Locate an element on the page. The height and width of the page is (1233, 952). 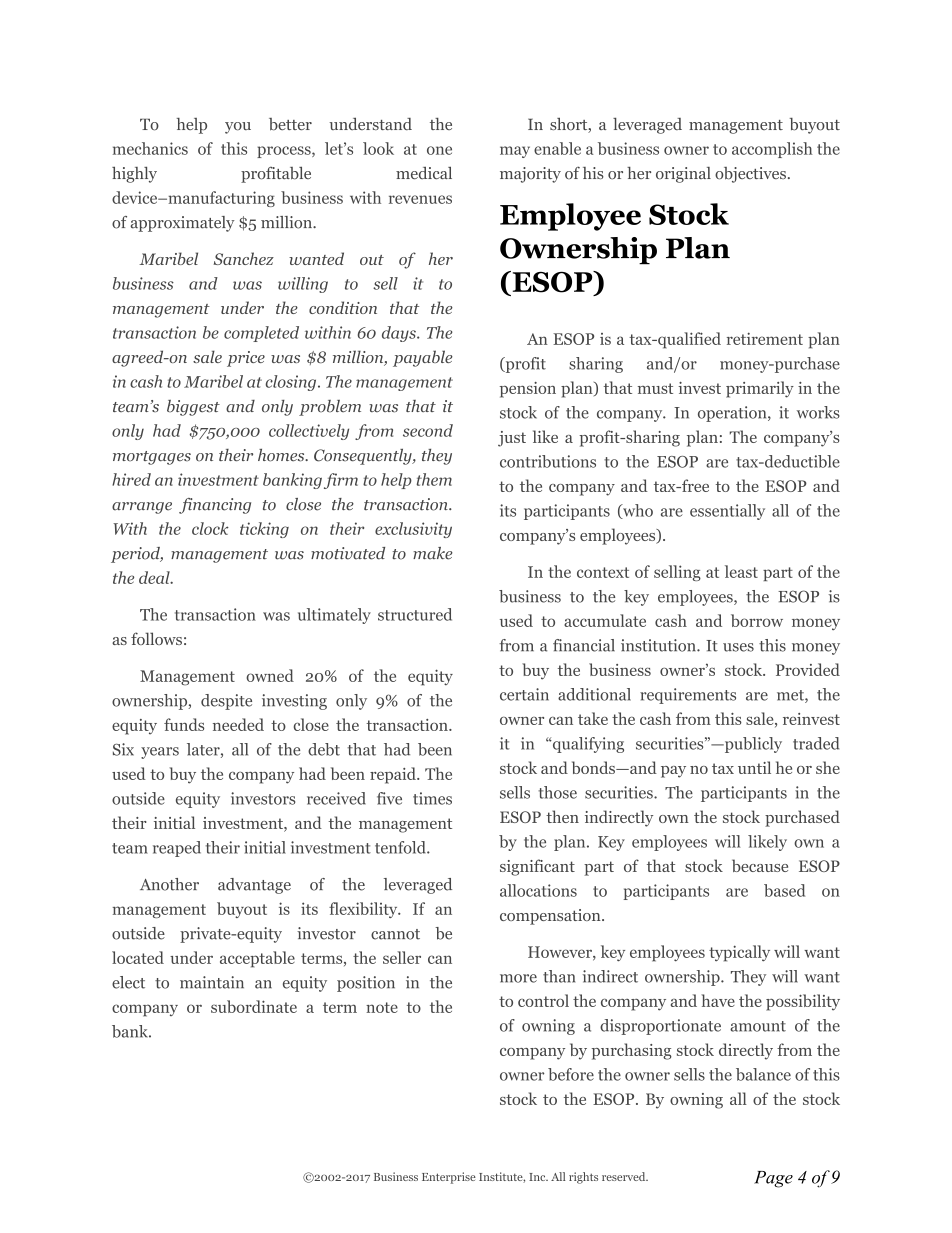
uses is located at coordinates (738, 647).
